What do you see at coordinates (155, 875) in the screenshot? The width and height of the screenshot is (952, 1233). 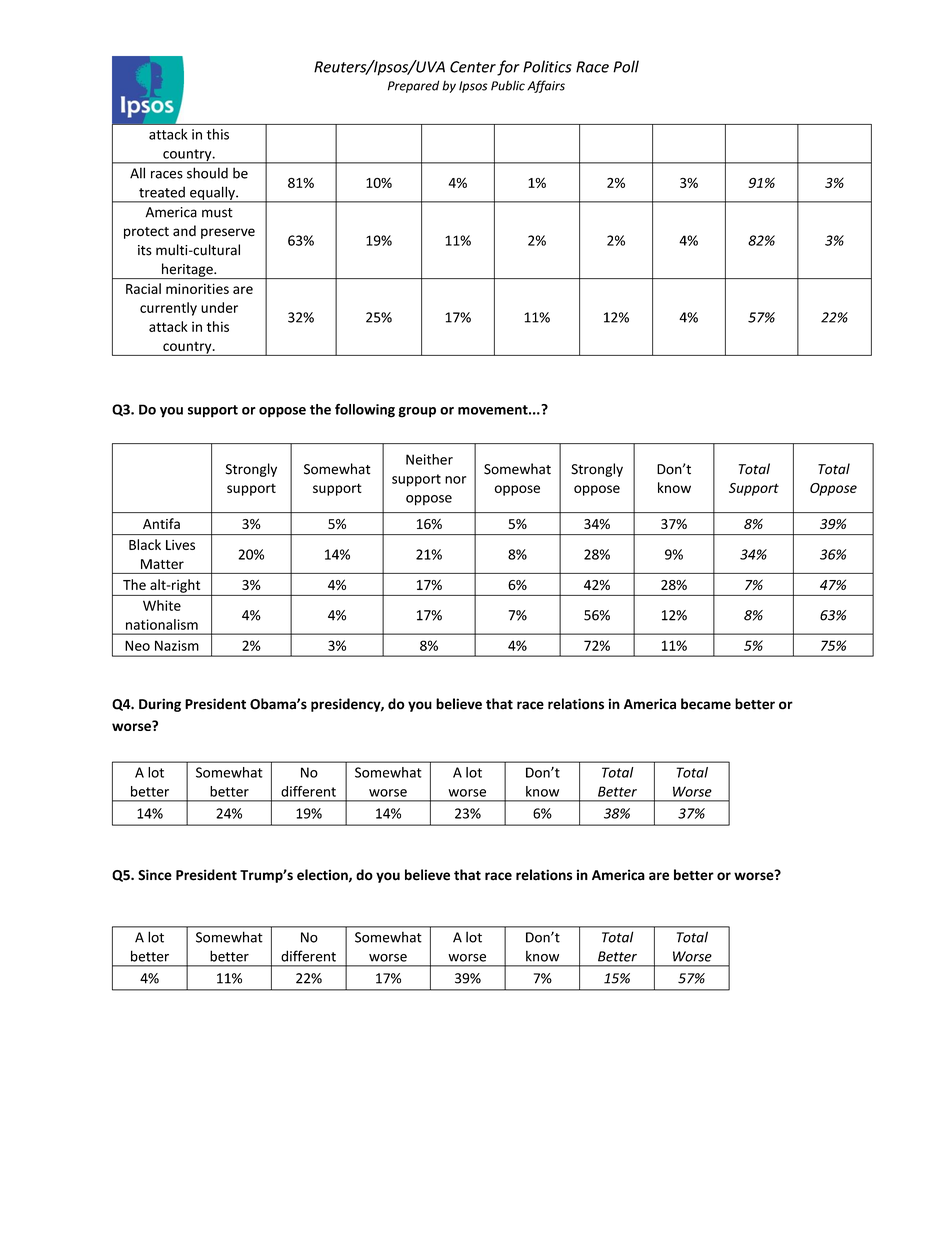 I see `Since` at bounding box center [155, 875].
